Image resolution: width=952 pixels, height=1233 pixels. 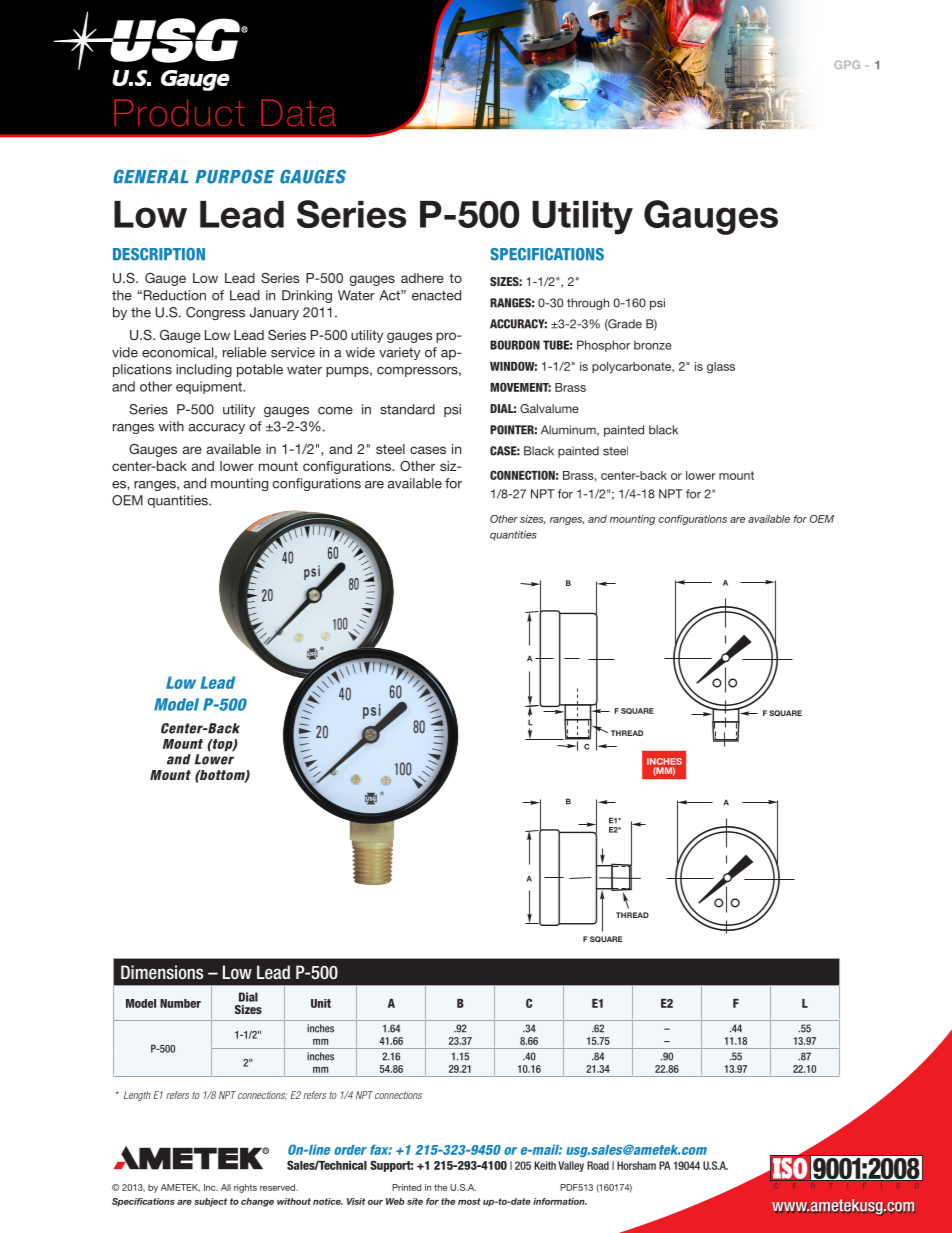 I want to click on reliable, so click(x=244, y=352).
